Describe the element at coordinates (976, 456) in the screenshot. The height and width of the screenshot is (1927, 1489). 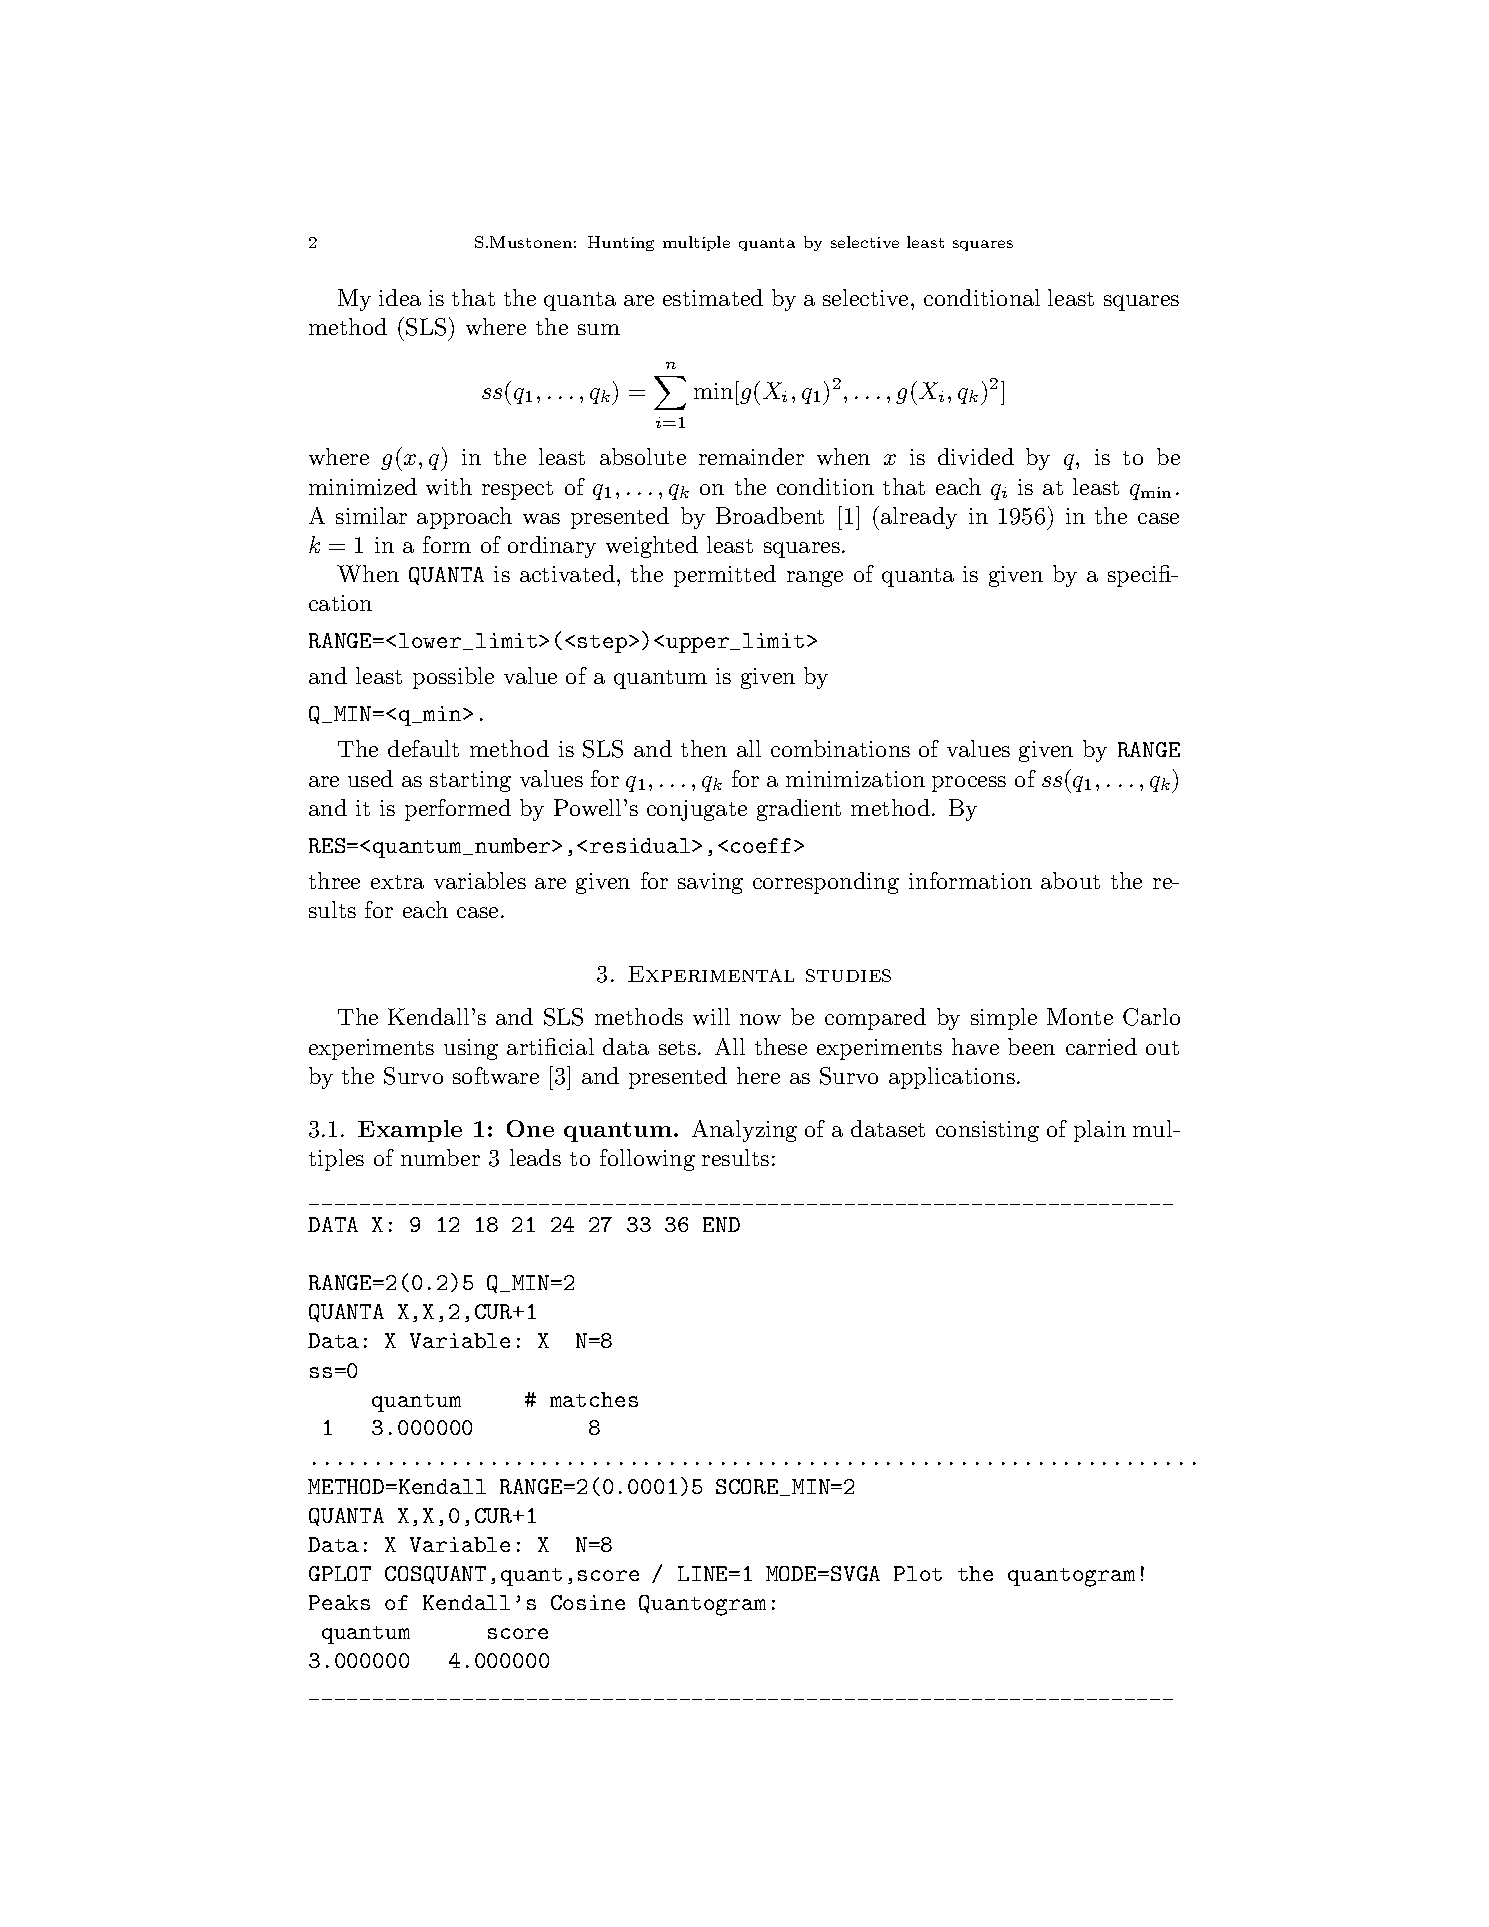
I see `divided` at that location.
